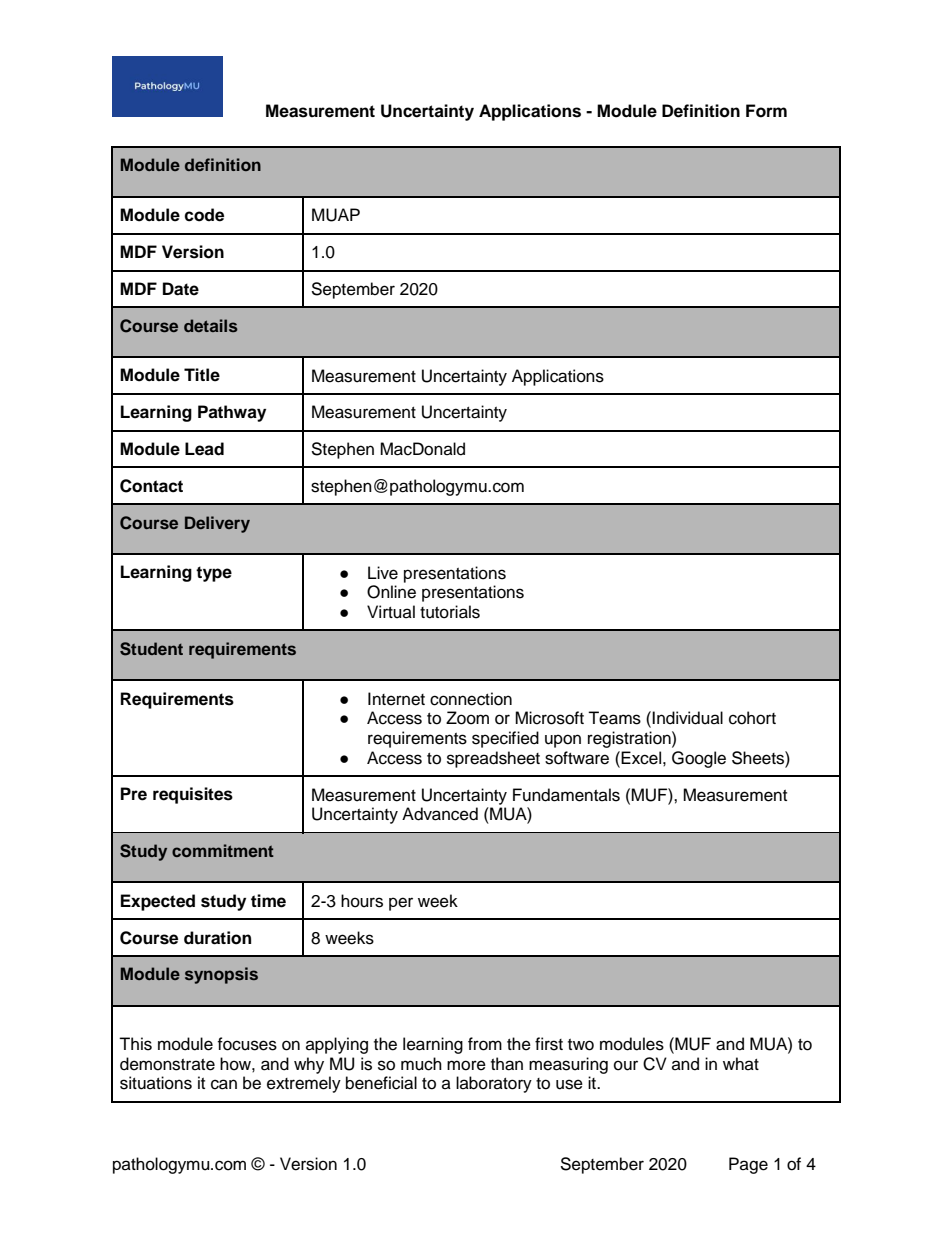 This page has width=952, height=1233. What do you see at coordinates (204, 215) in the page?
I see `code` at bounding box center [204, 215].
